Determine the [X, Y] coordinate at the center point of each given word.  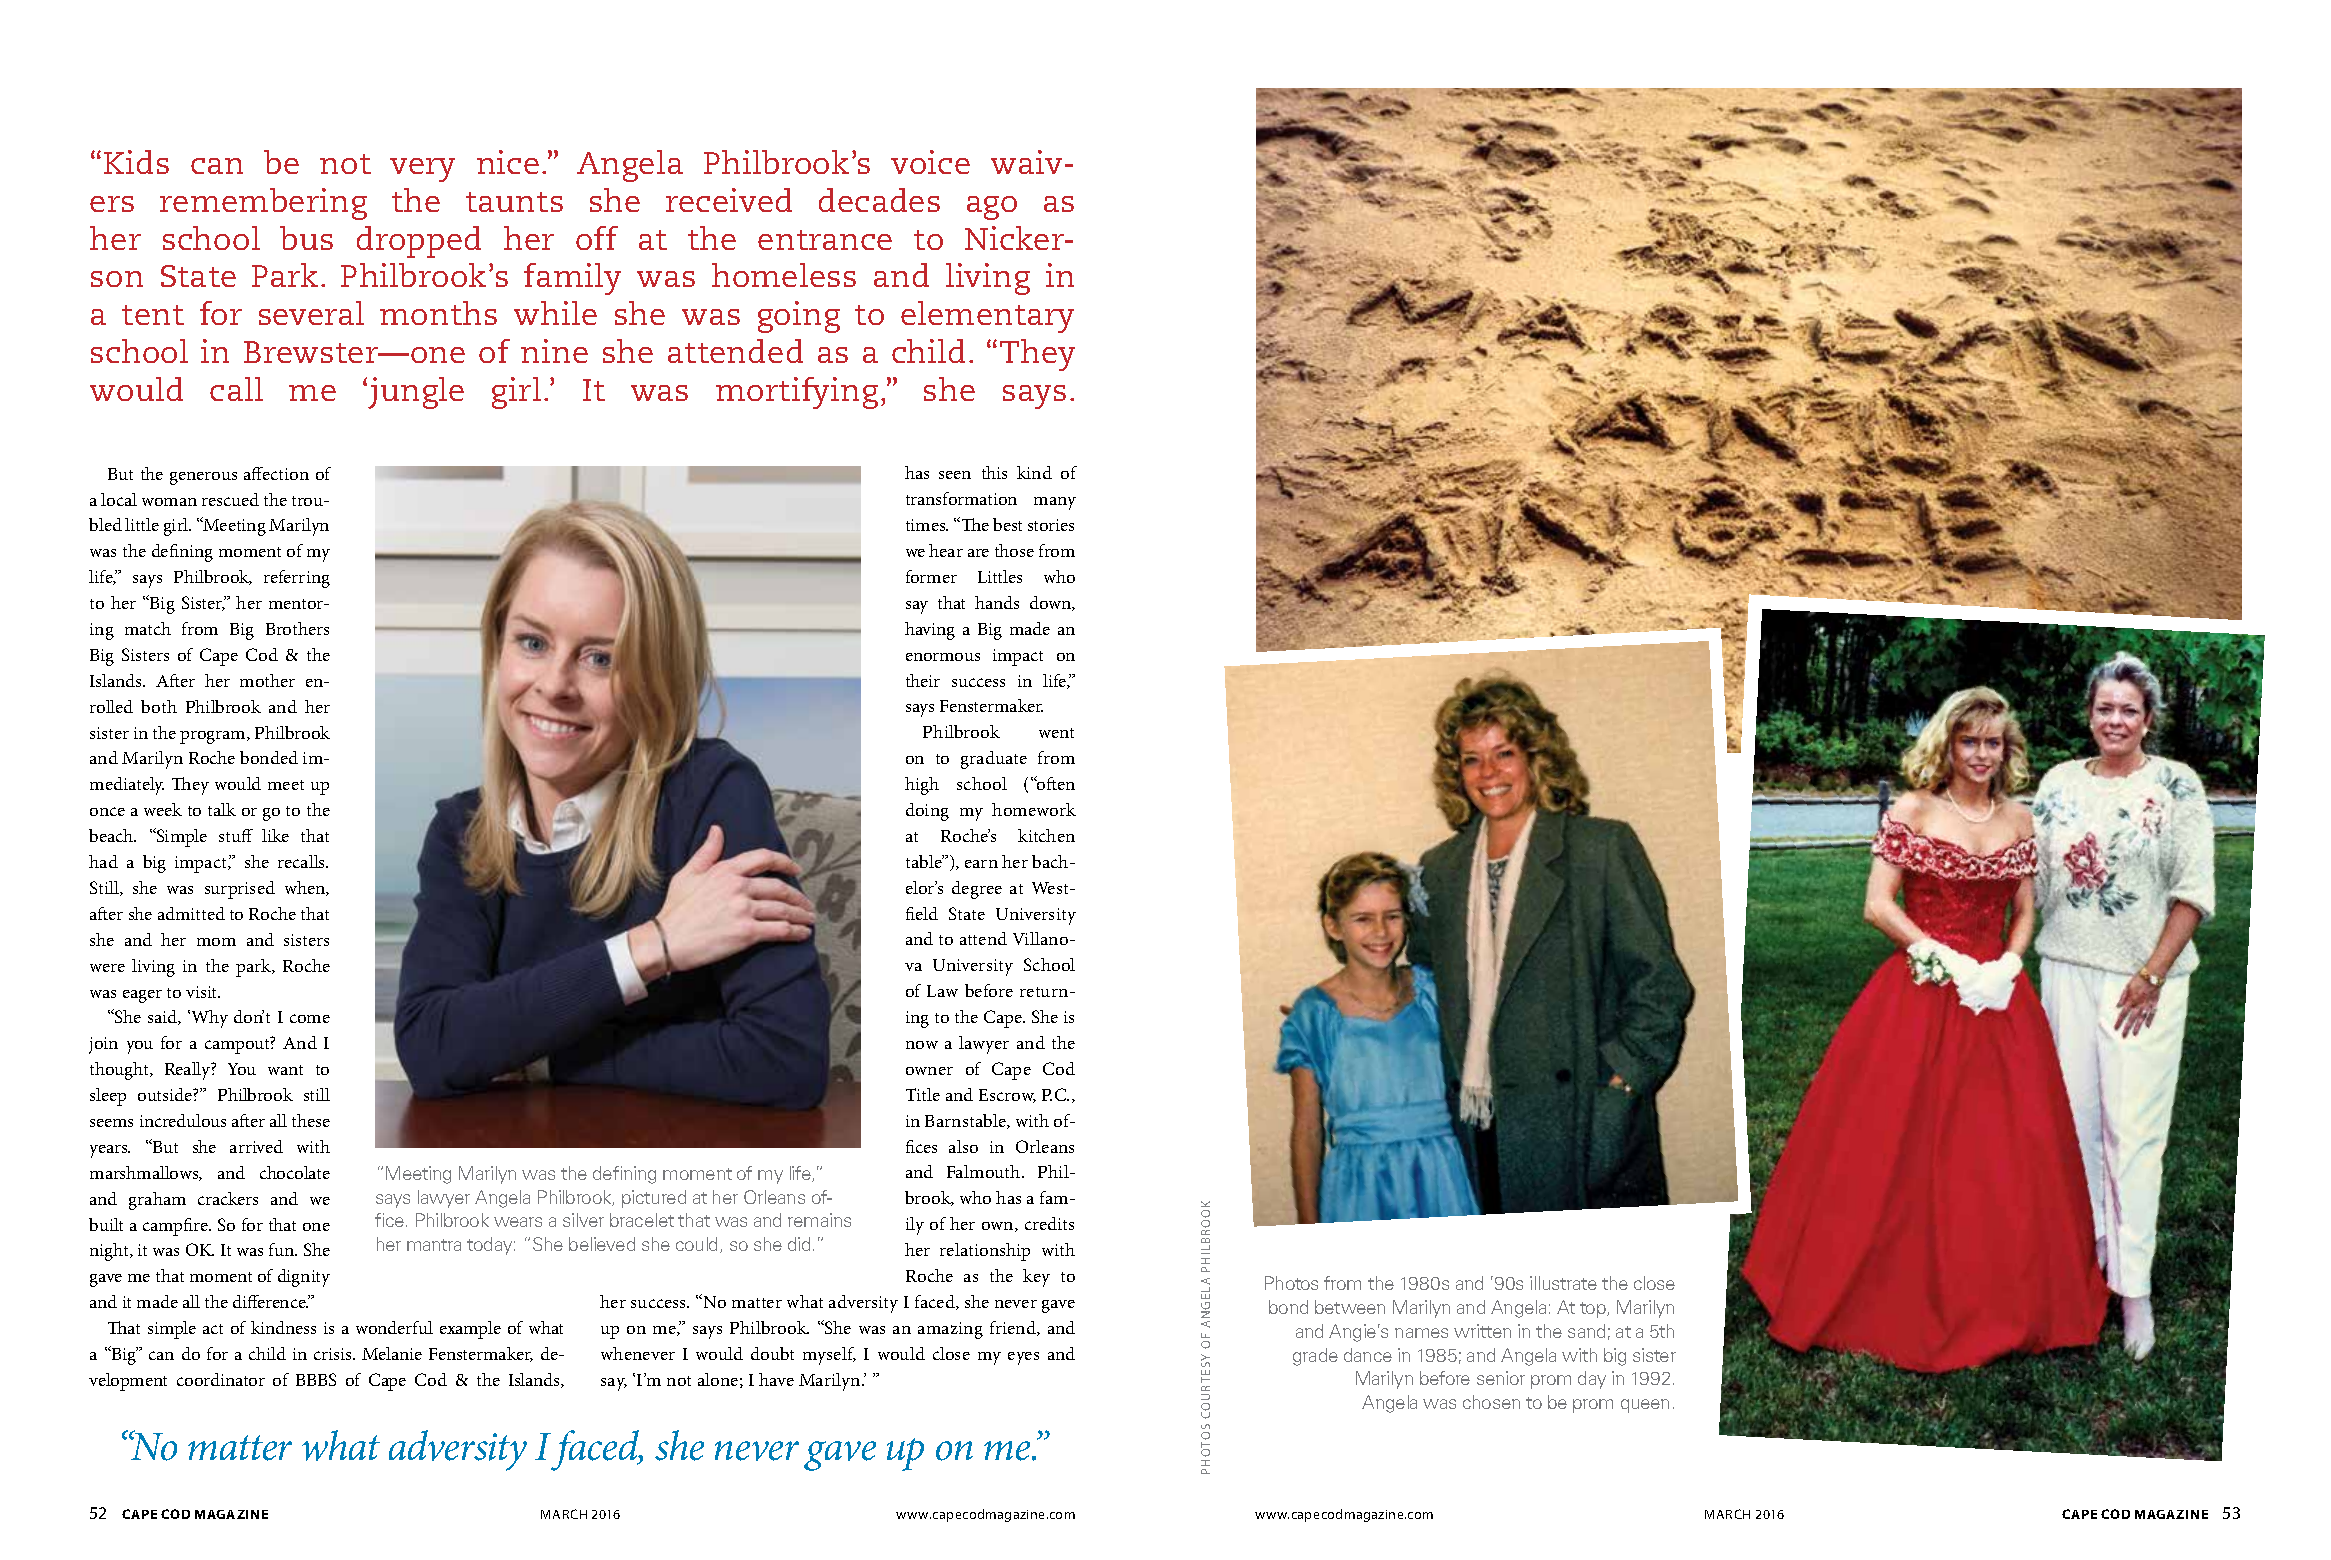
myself [829, 1356]
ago [992, 208]
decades [879, 200]
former [931, 576]
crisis [334, 1354]
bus [306, 238]
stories [1051, 525]
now [922, 1045]
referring [297, 579]
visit [203, 992]
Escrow [1007, 1096]
